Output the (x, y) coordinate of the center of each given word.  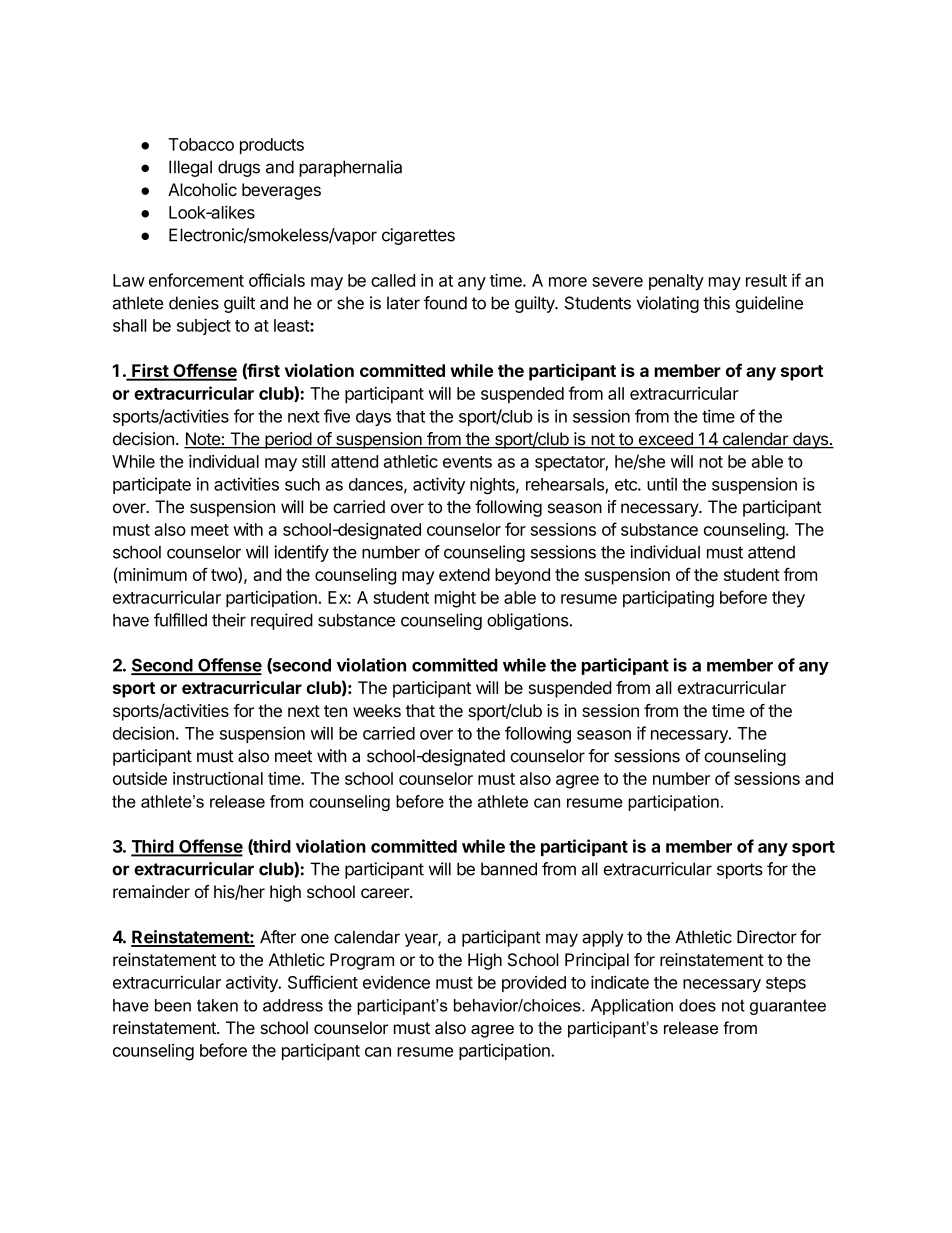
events (467, 462)
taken (217, 1005)
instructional (218, 778)
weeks (377, 710)
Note (203, 440)
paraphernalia (350, 168)
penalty (676, 282)
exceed (665, 440)
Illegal (190, 168)
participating (668, 599)
